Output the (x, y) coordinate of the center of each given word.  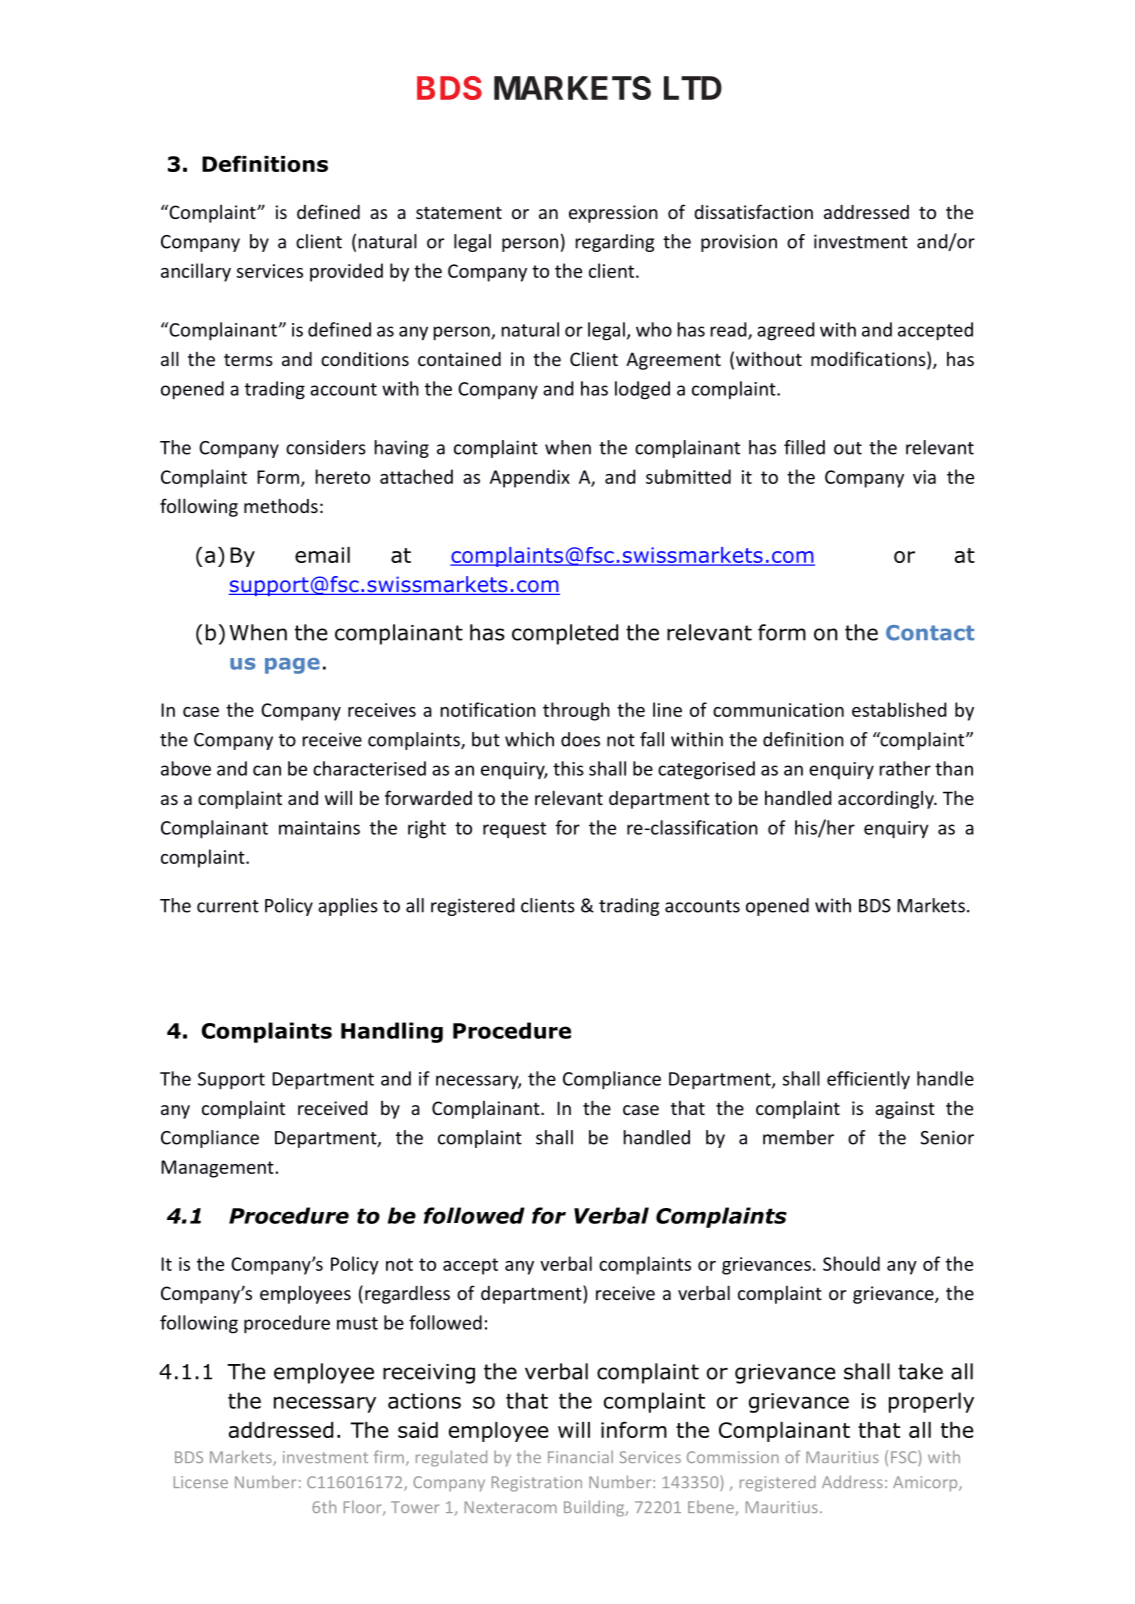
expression (613, 214)
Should (851, 1263)
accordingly (887, 800)
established (899, 709)
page (292, 666)
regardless (407, 1294)
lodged (642, 390)
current (228, 906)
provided (346, 272)
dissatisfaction (753, 211)
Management (217, 1169)
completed (565, 634)
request (514, 830)
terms (248, 359)
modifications (869, 360)
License (201, 1482)
